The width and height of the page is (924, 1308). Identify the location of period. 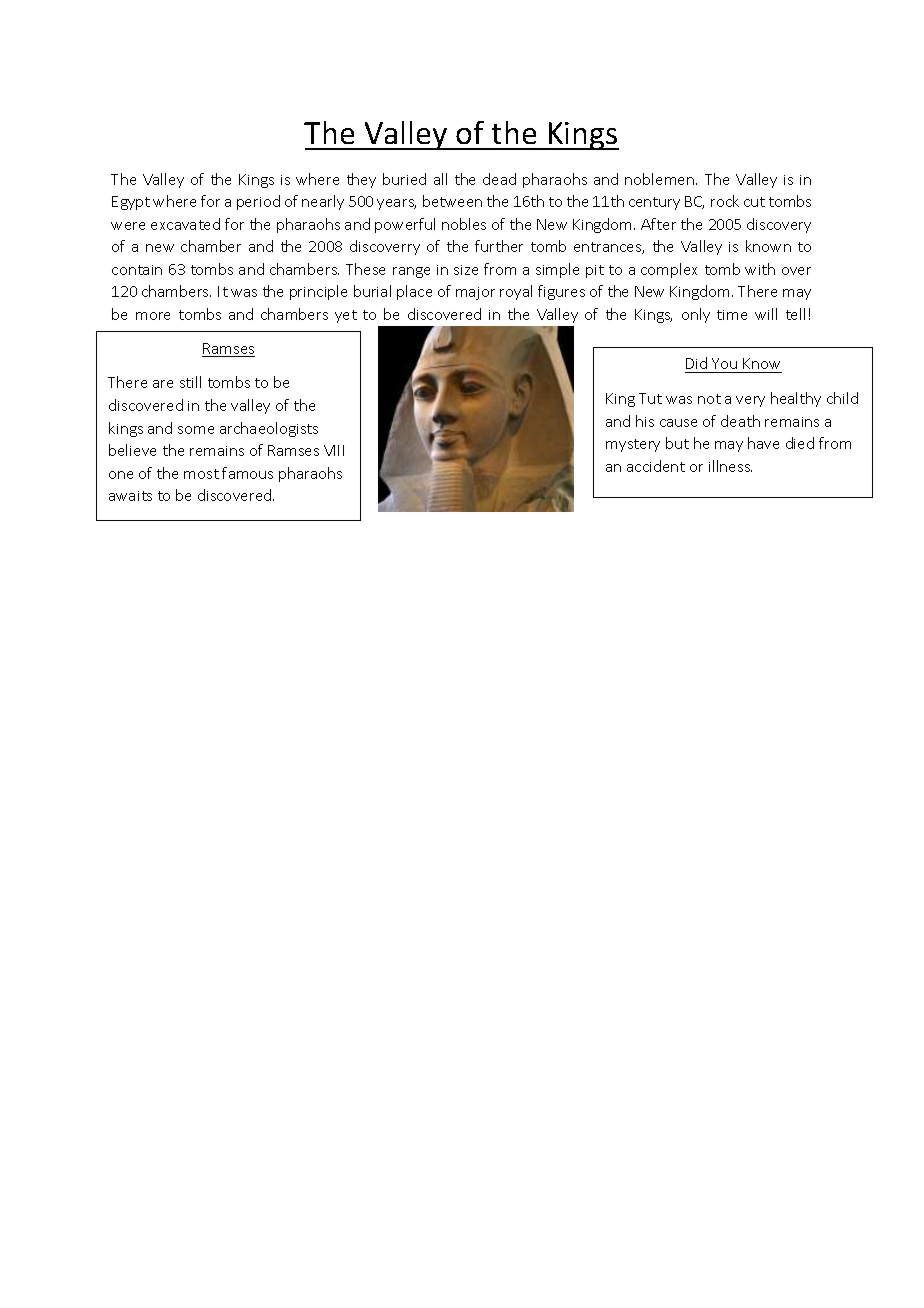
(258, 202).
